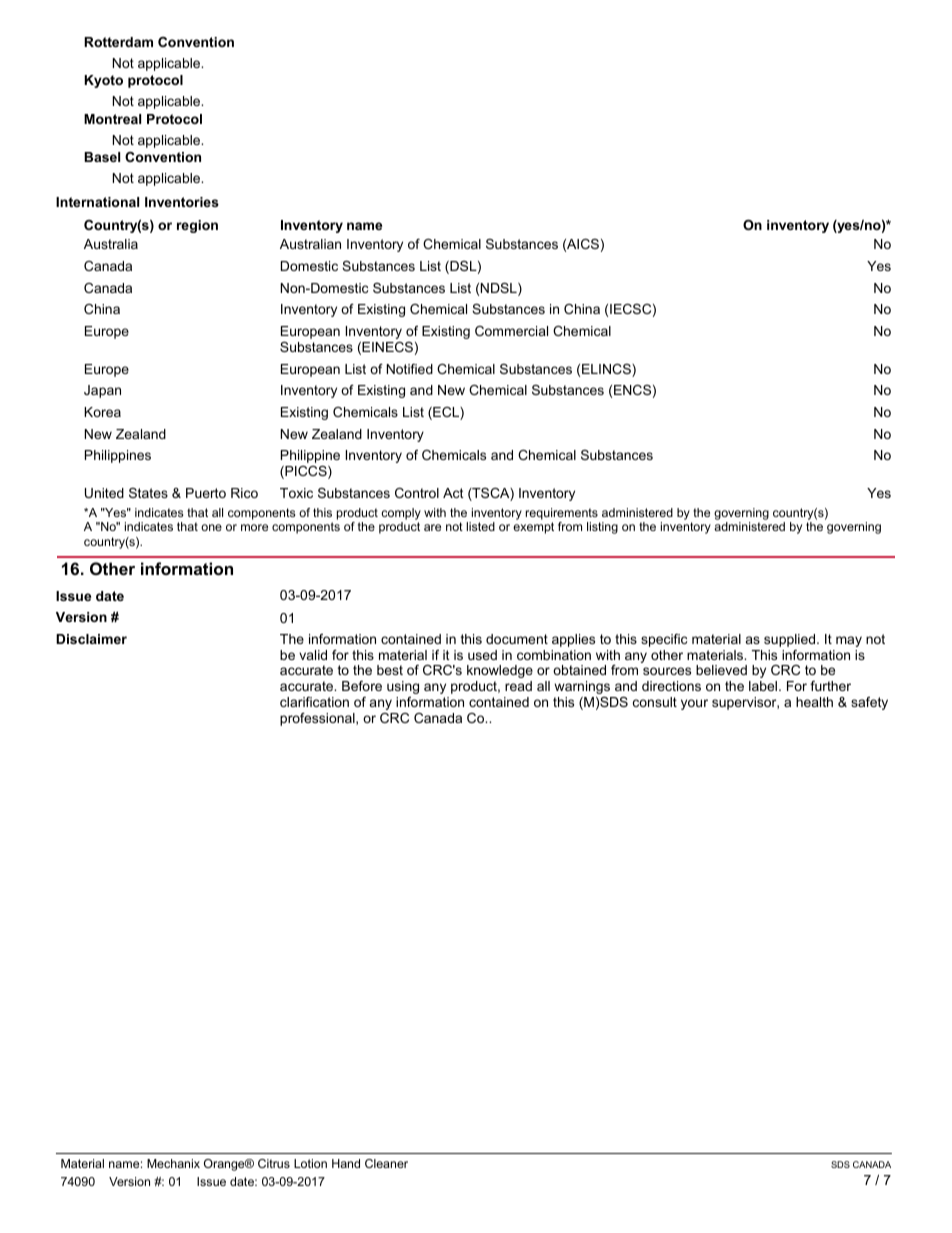 The height and width of the page is (1233, 952). Describe the element at coordinates (562, 514) in the page. I see `requirements` at that location.
